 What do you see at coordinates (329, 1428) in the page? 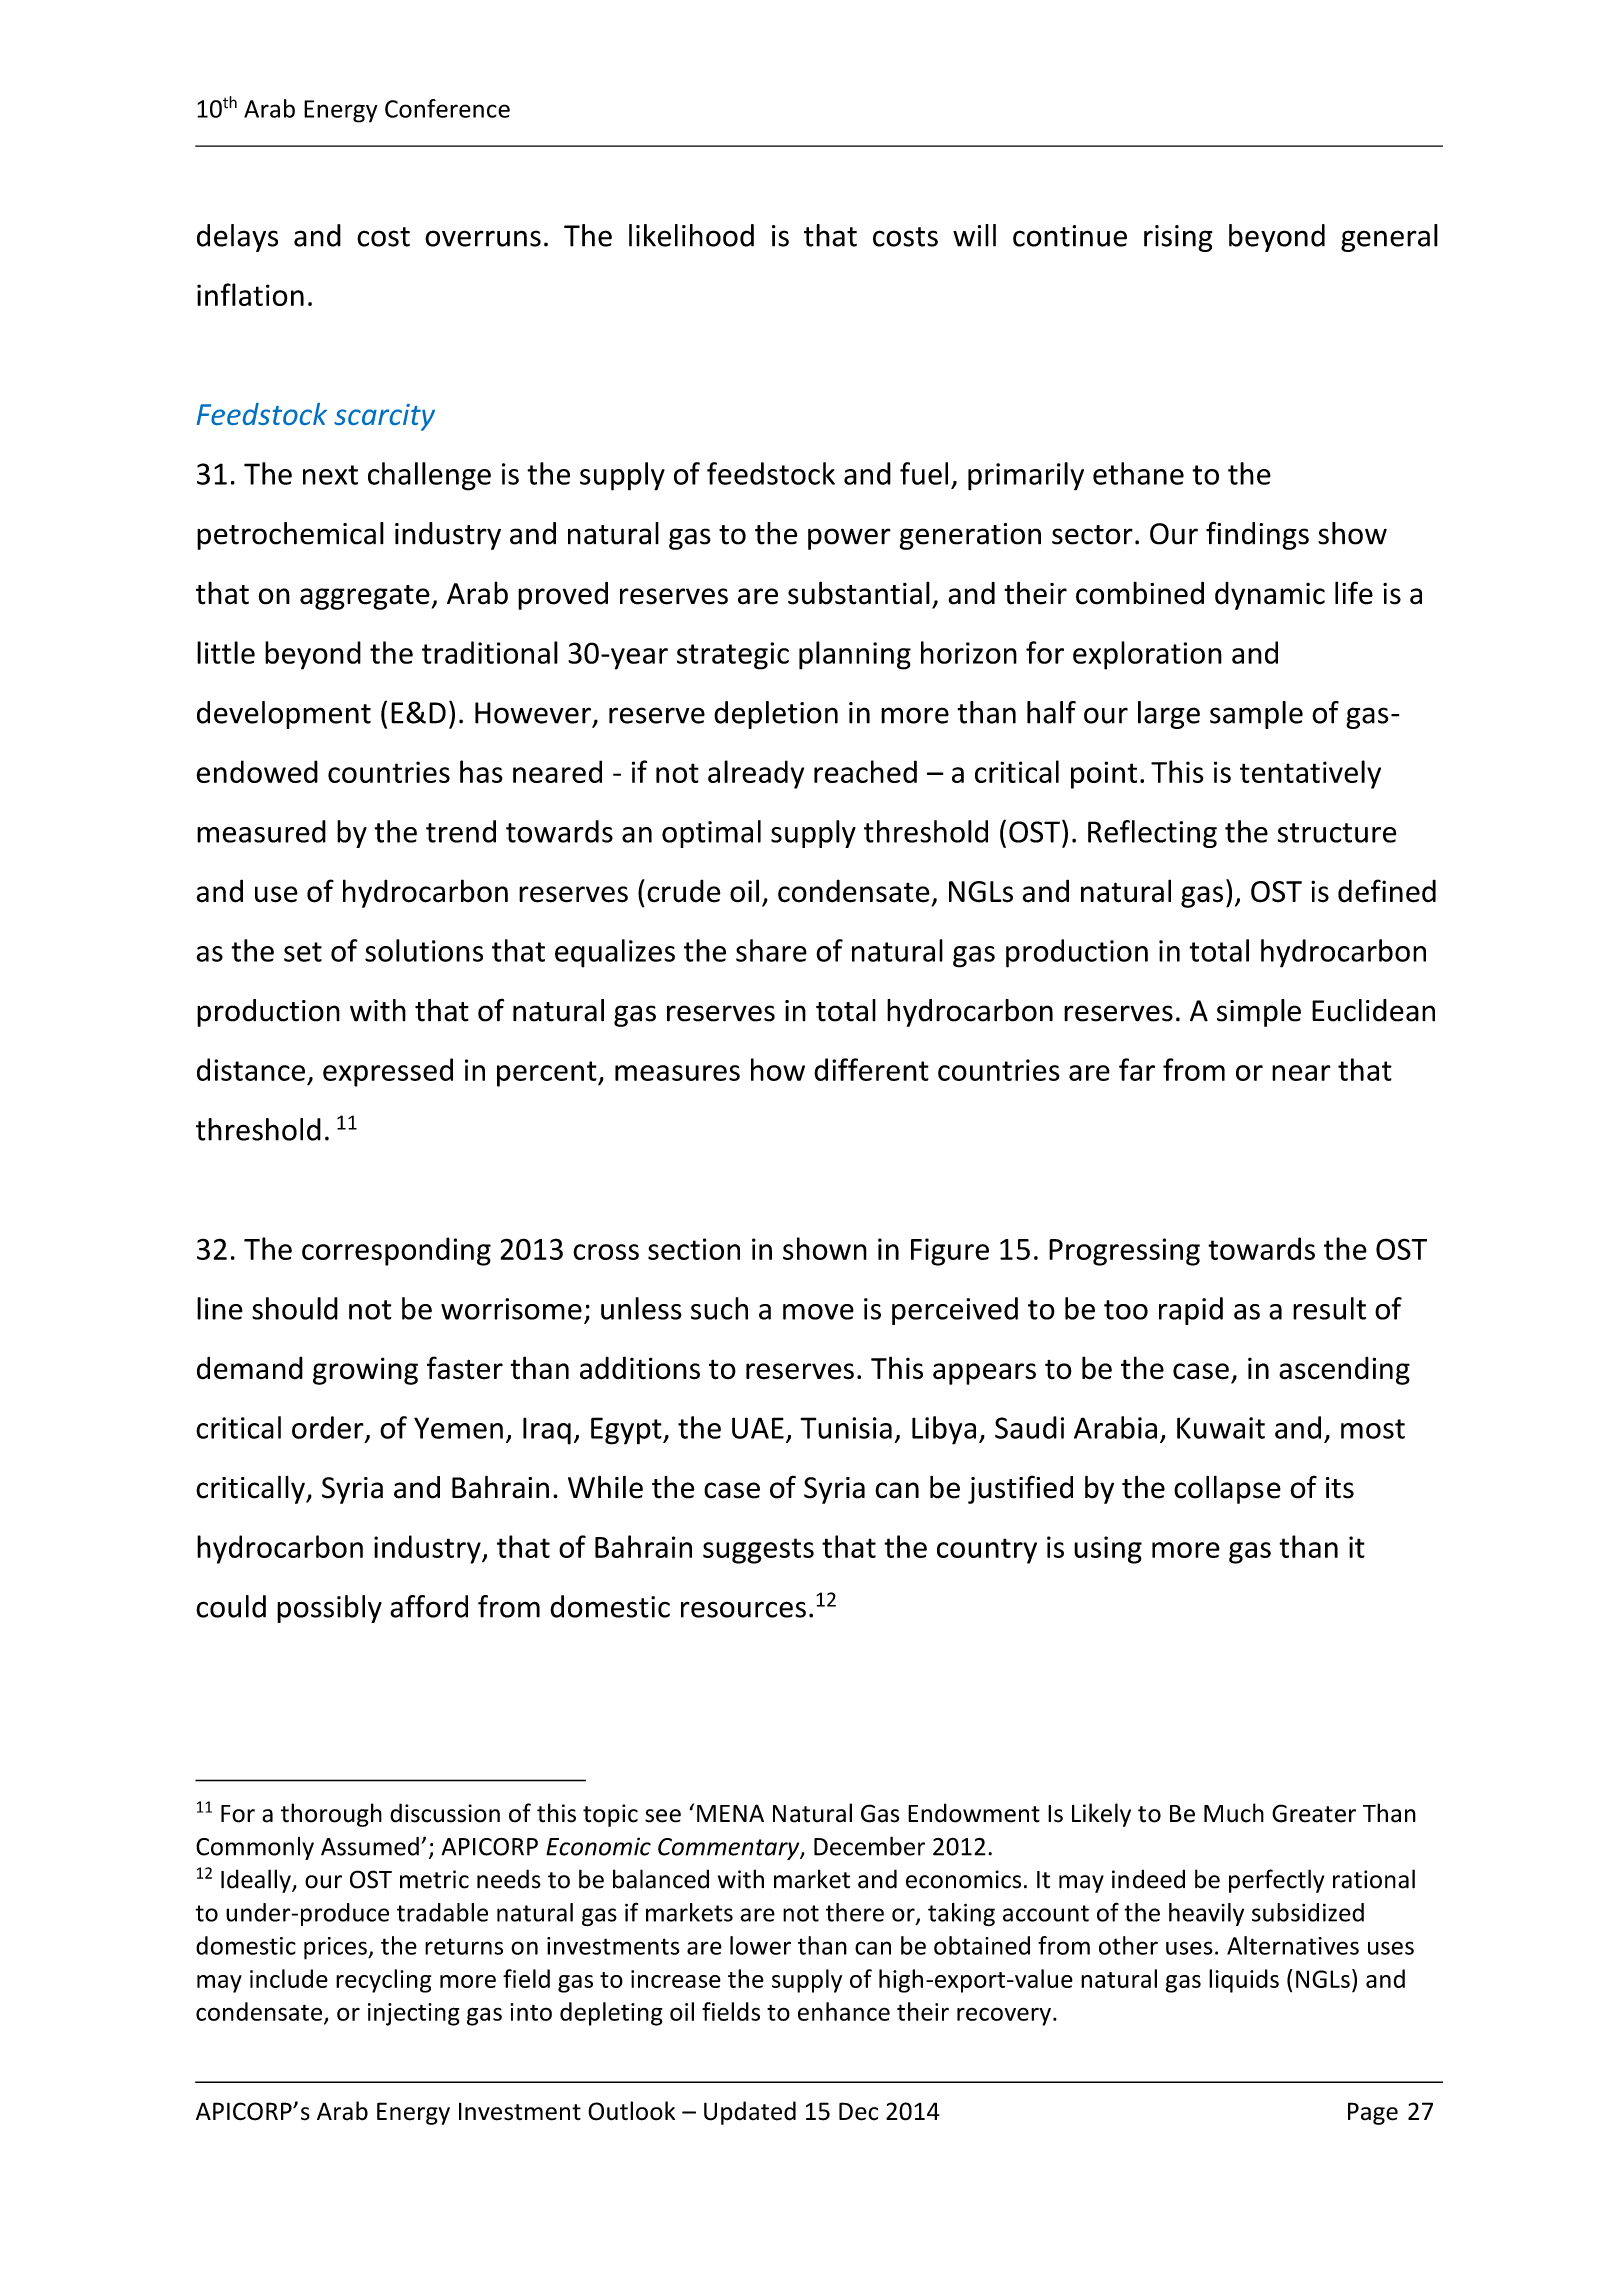
I see `order` at bounding box center [329, 1428].
